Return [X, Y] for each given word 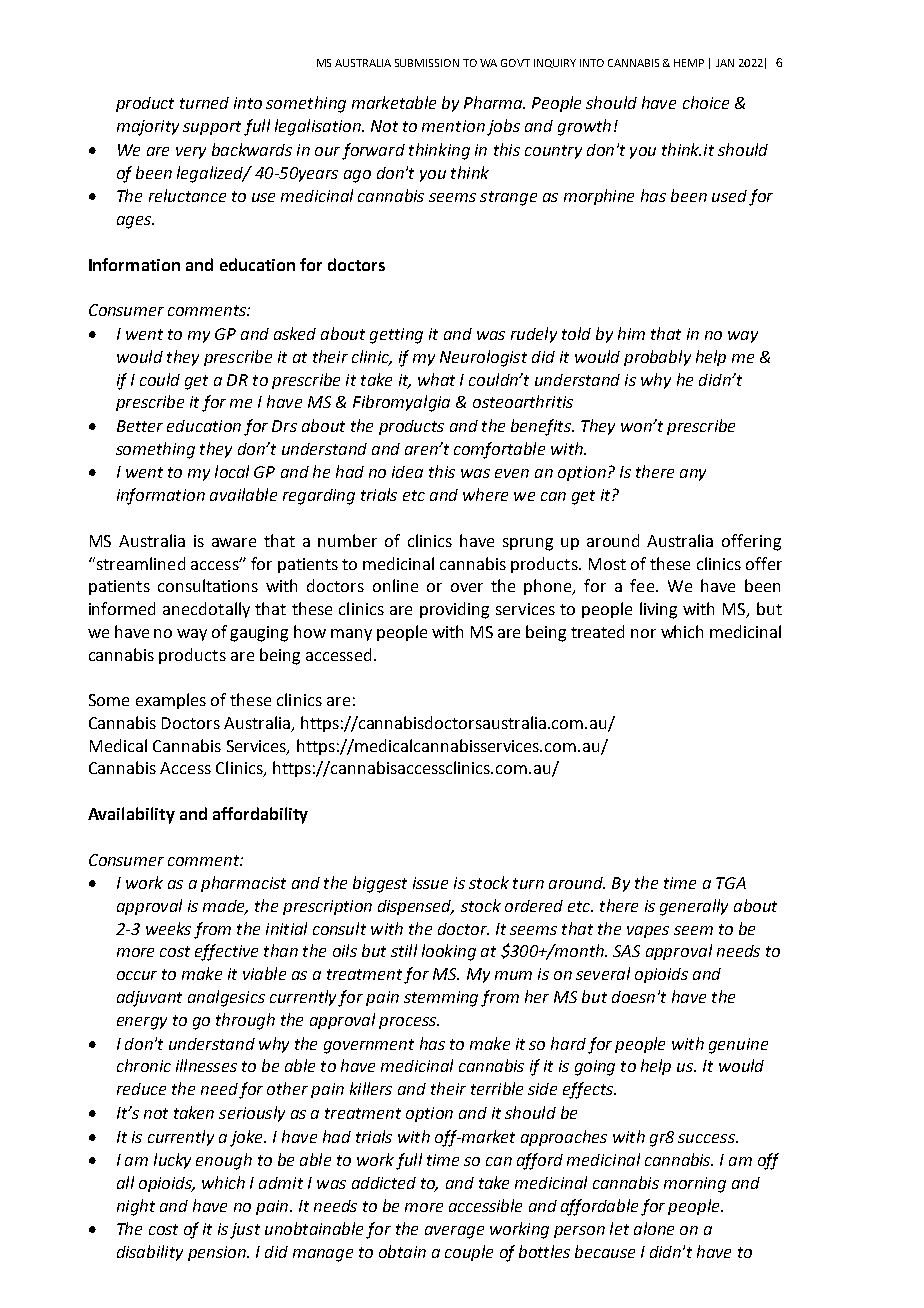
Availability [131, 815]
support [212, 128]
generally [694, 907]
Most [607, 564]
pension [218, 1253]
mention [453, 126]
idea [407, 472]
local [232, 471]
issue [430, 883]
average [454, 1232]
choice [706, 102]
